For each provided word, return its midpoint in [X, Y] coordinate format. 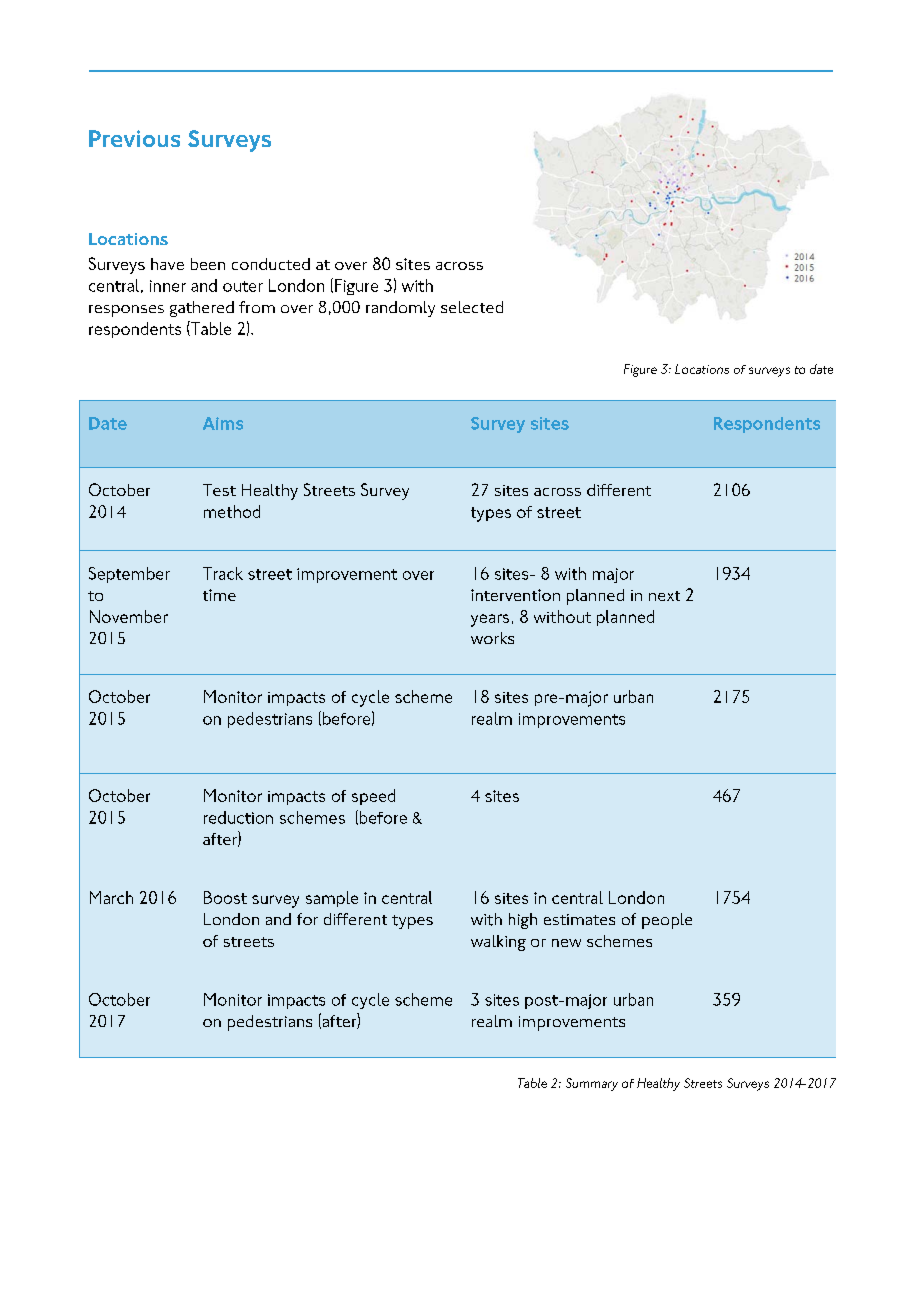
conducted [271, 264]
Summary [592, 1084]
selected [472, 307]
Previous [134, 138]
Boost [225, 897]
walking [498, 943]
